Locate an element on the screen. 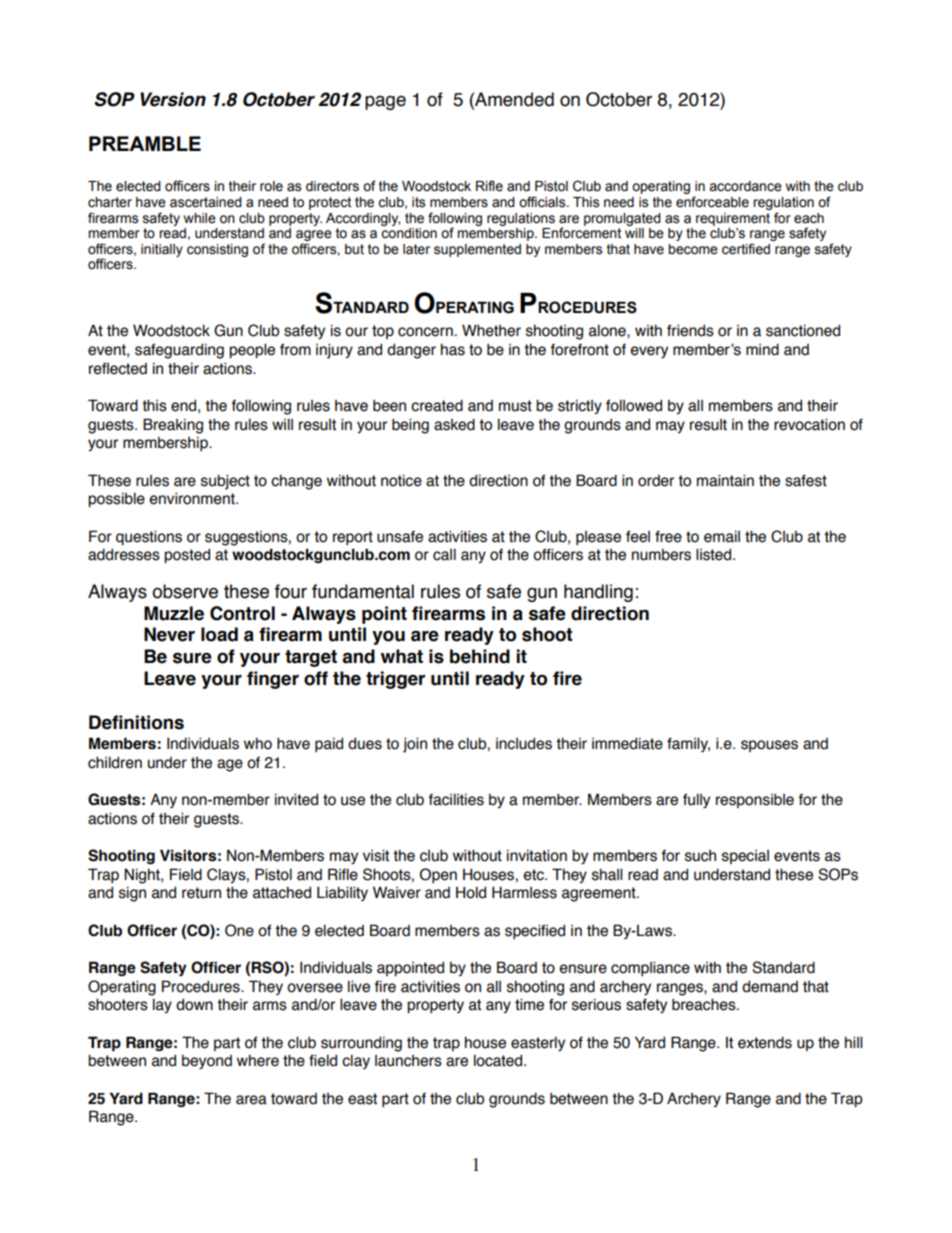  accordance is located at coordinates (745, 186).
